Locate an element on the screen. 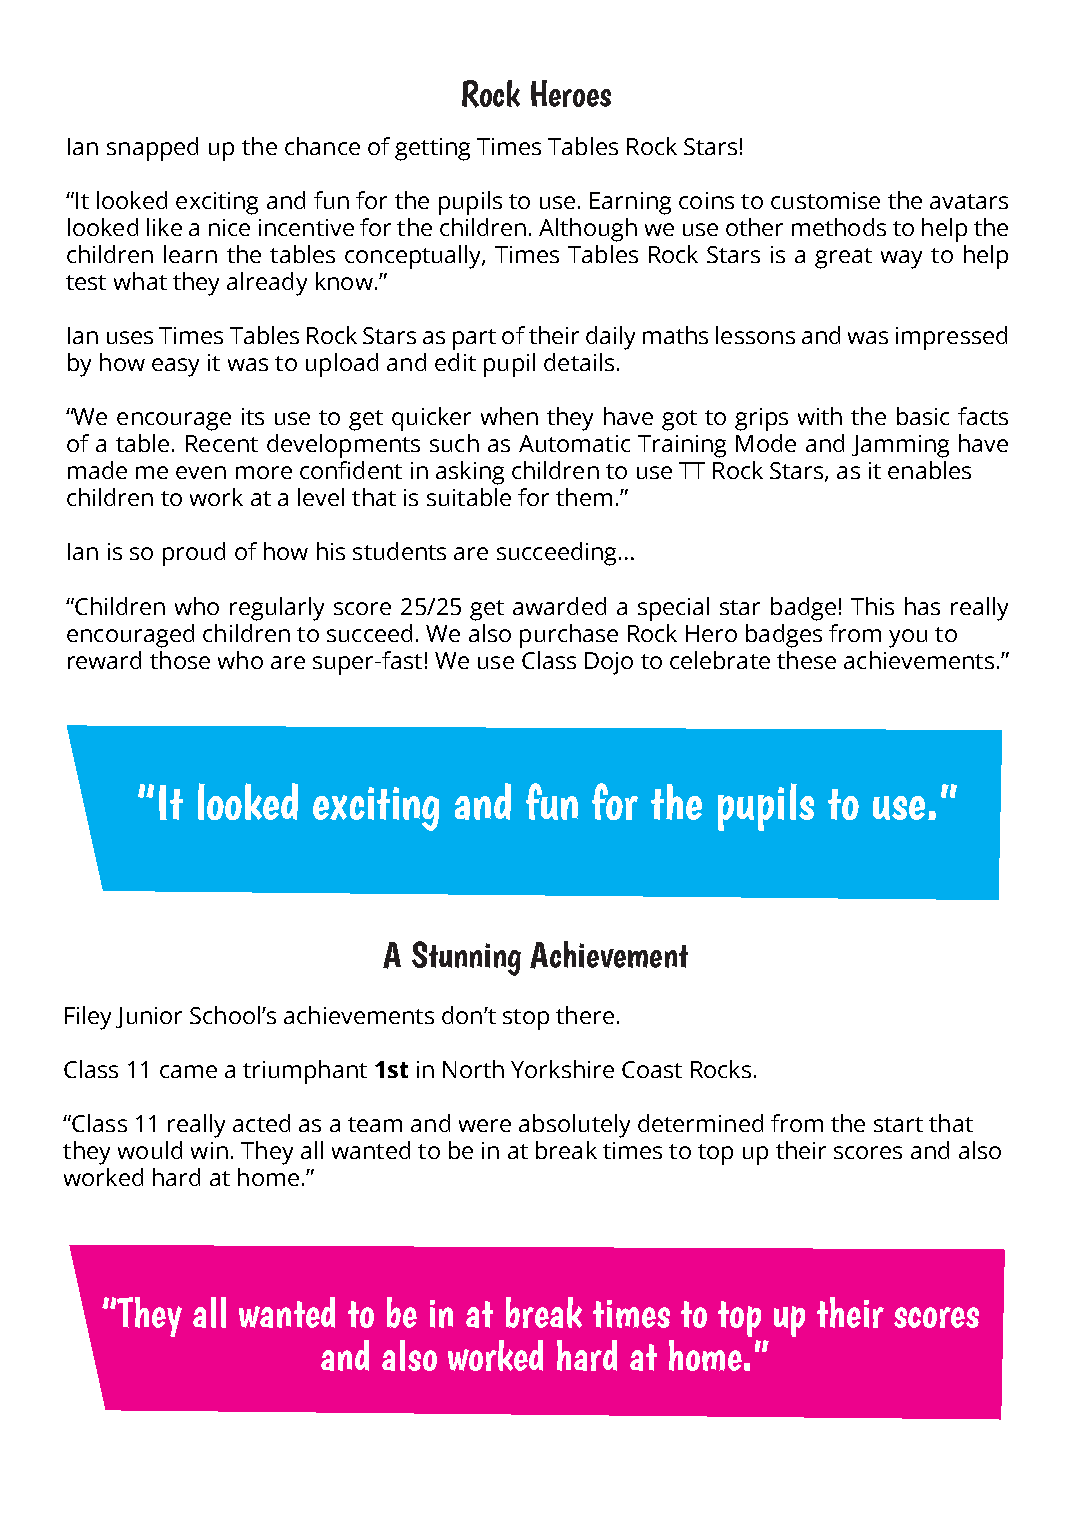  customise is located at coordinates (825, 200).
